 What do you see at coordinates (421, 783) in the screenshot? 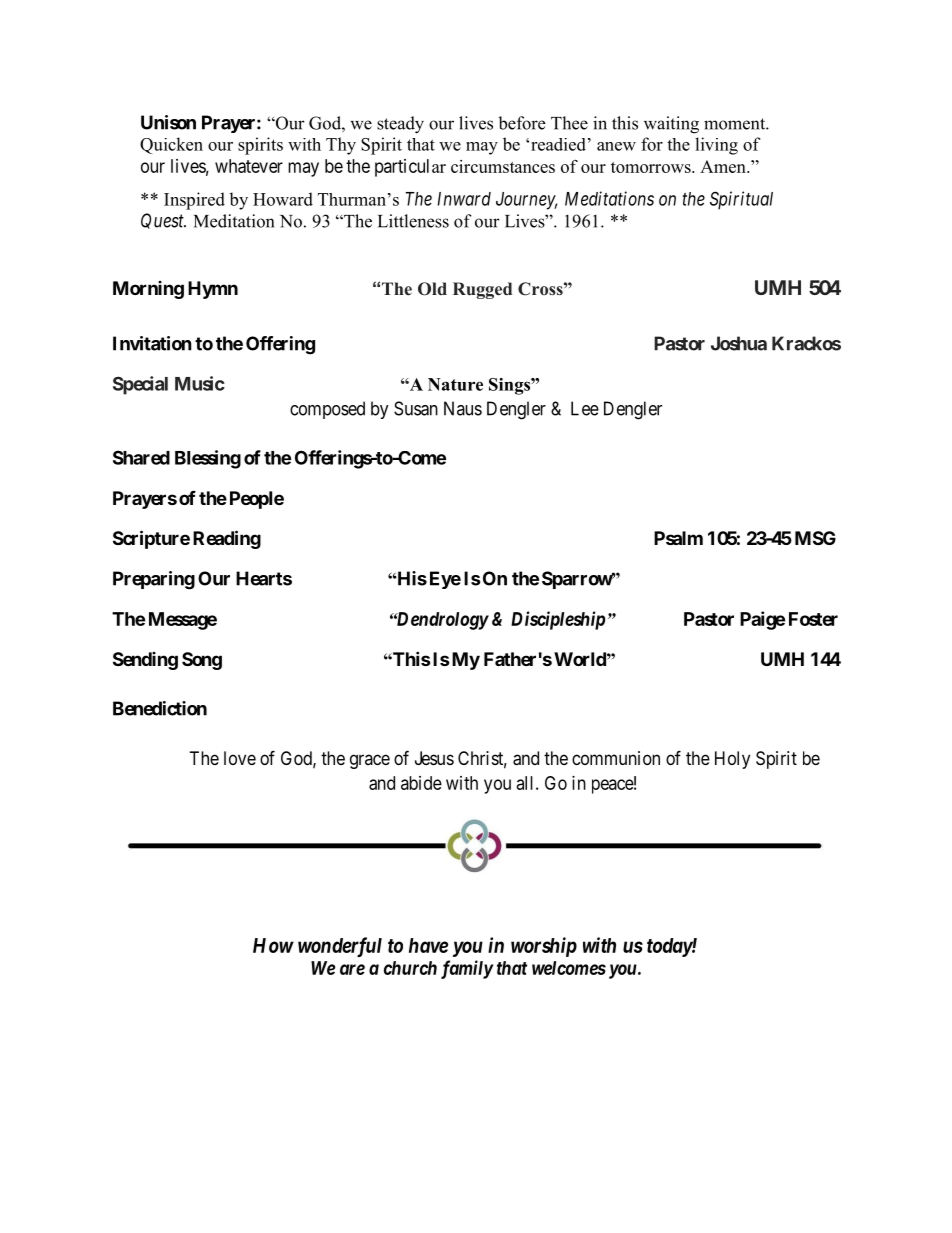
I see `abide` at bounding box center [421, 783].
